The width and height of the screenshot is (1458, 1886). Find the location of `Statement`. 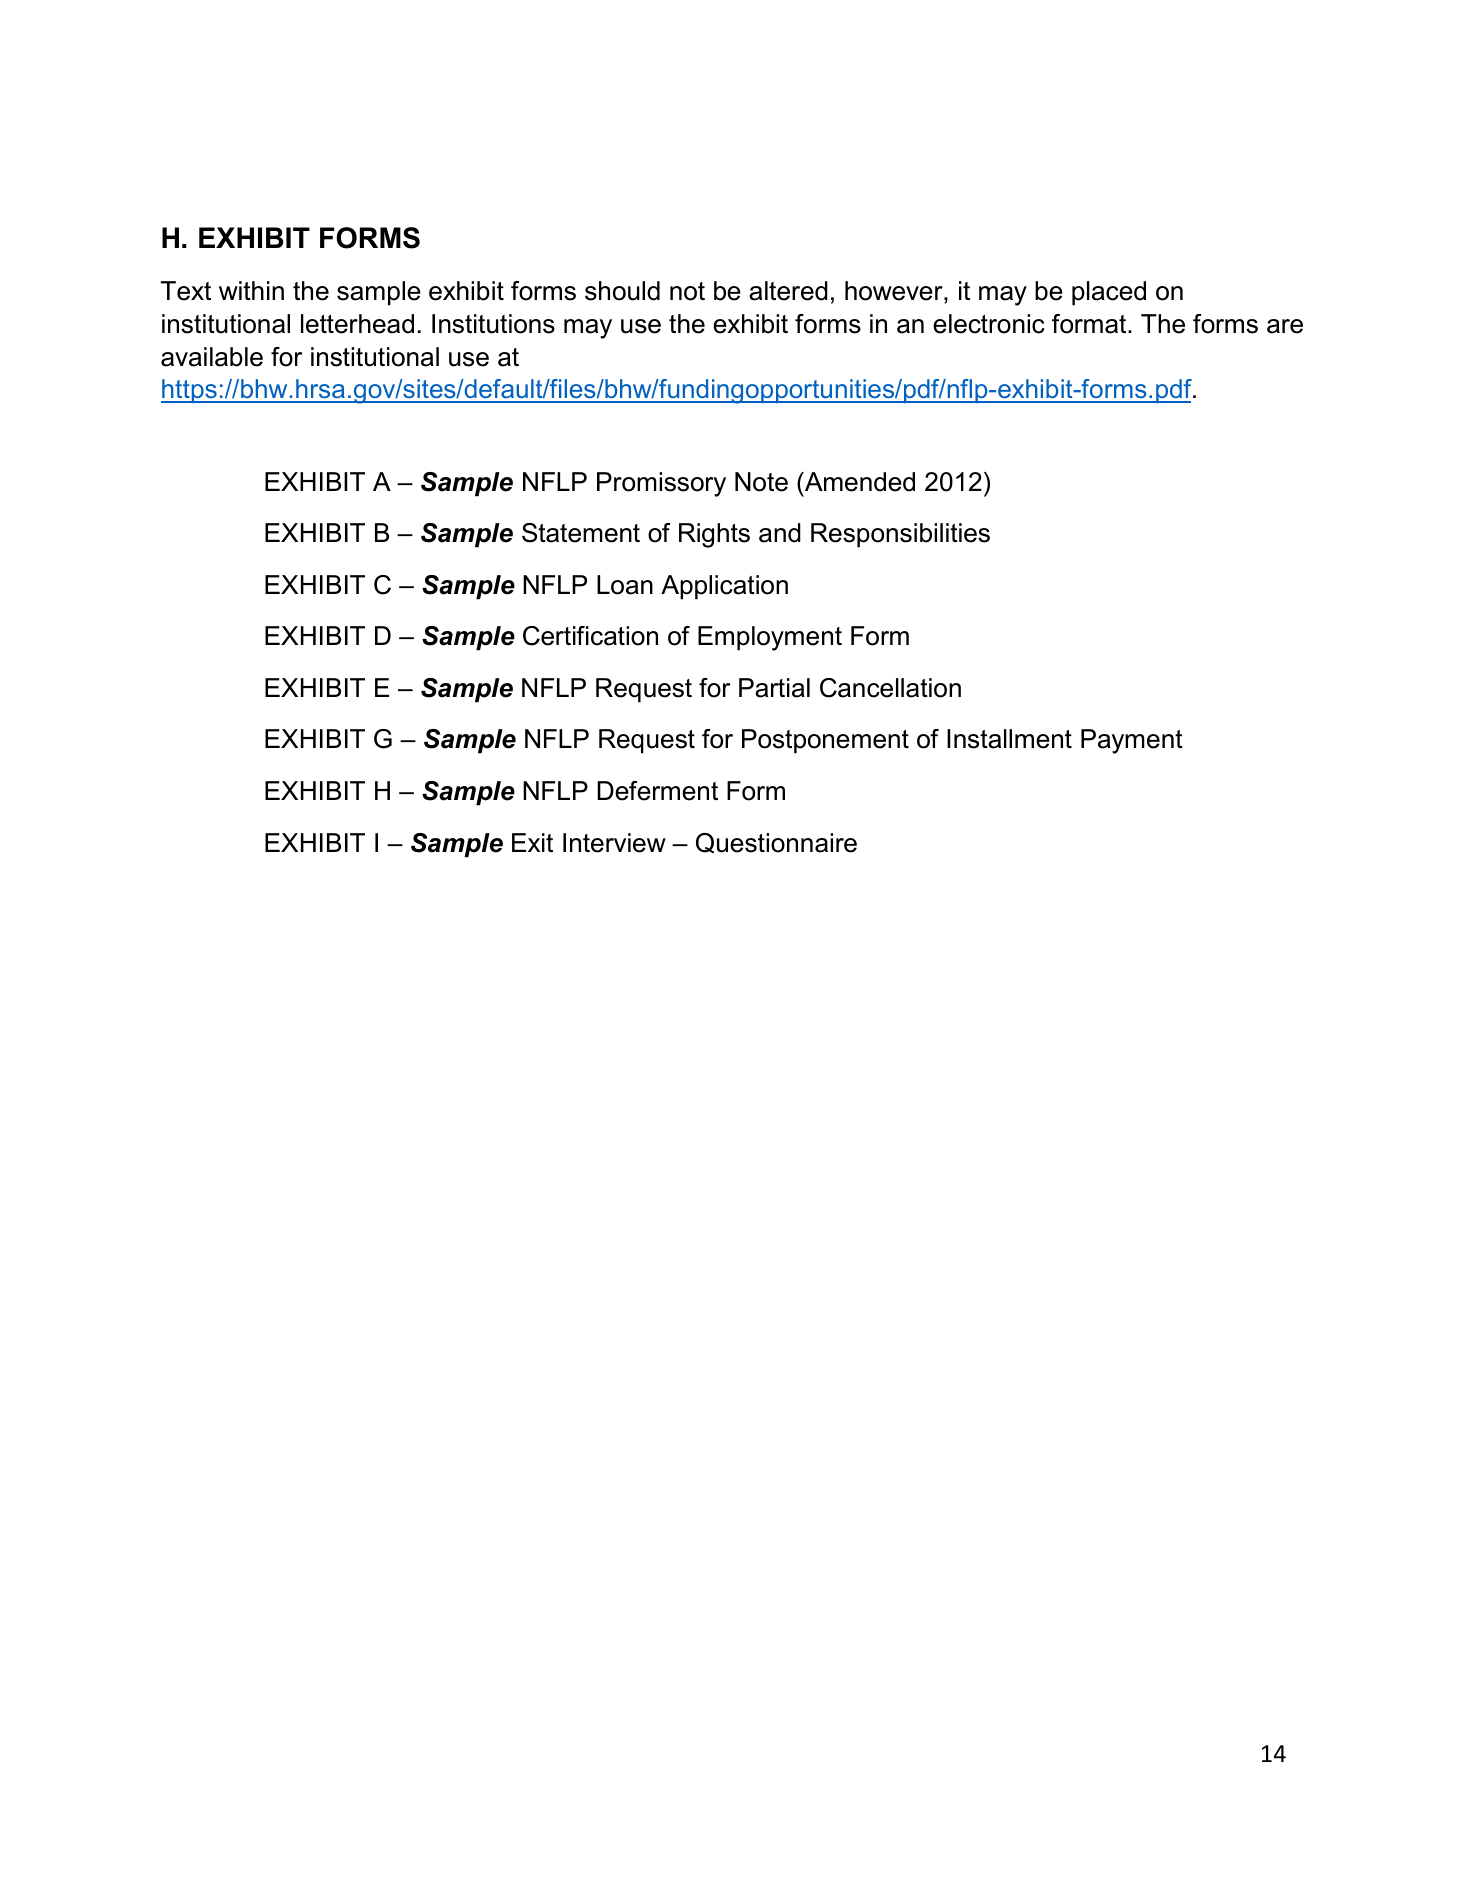

Statement is located at coordinates (581, 533).
